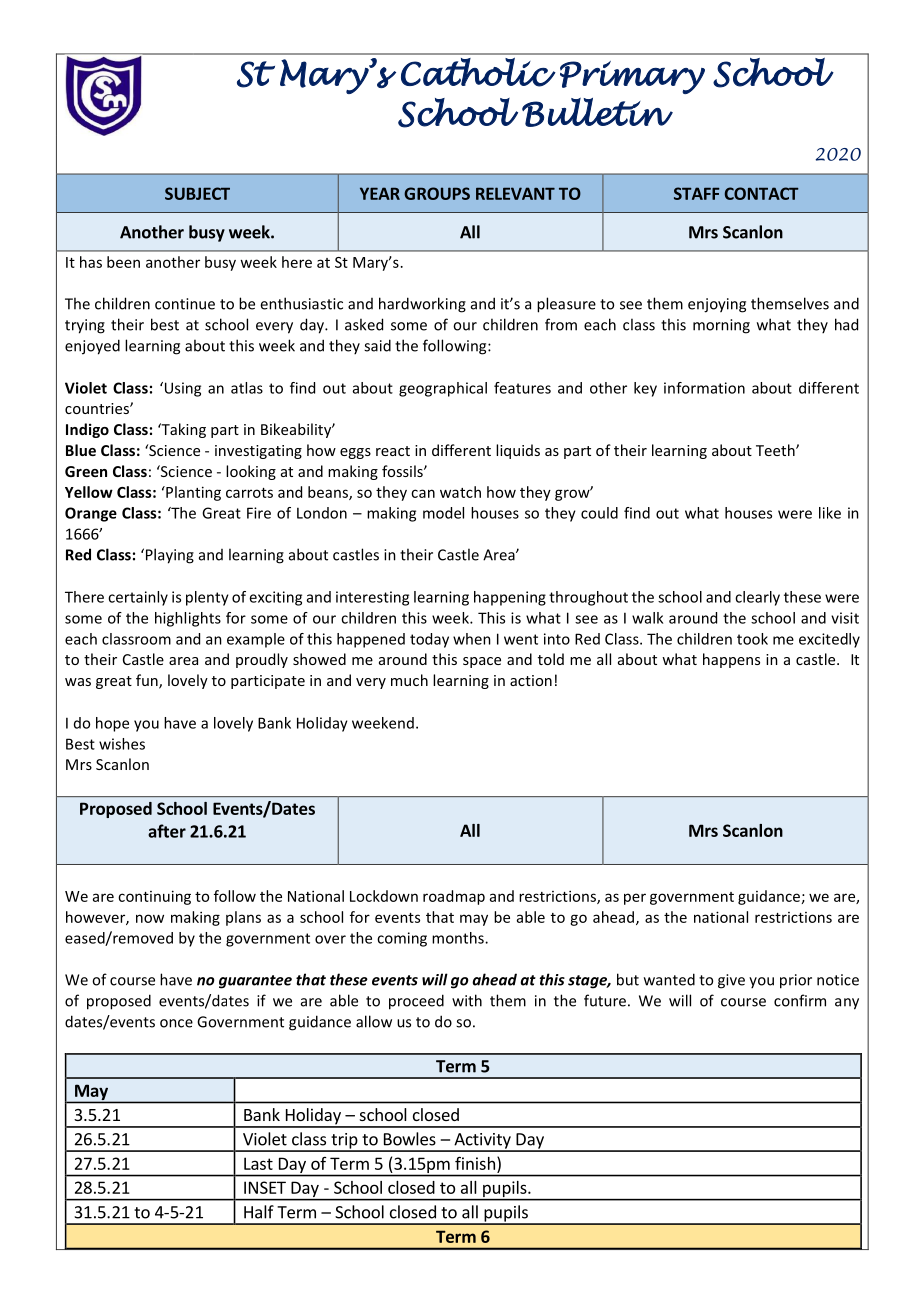 This image has width=924, height=1308. I want to click on happens, so click(731, 660).
